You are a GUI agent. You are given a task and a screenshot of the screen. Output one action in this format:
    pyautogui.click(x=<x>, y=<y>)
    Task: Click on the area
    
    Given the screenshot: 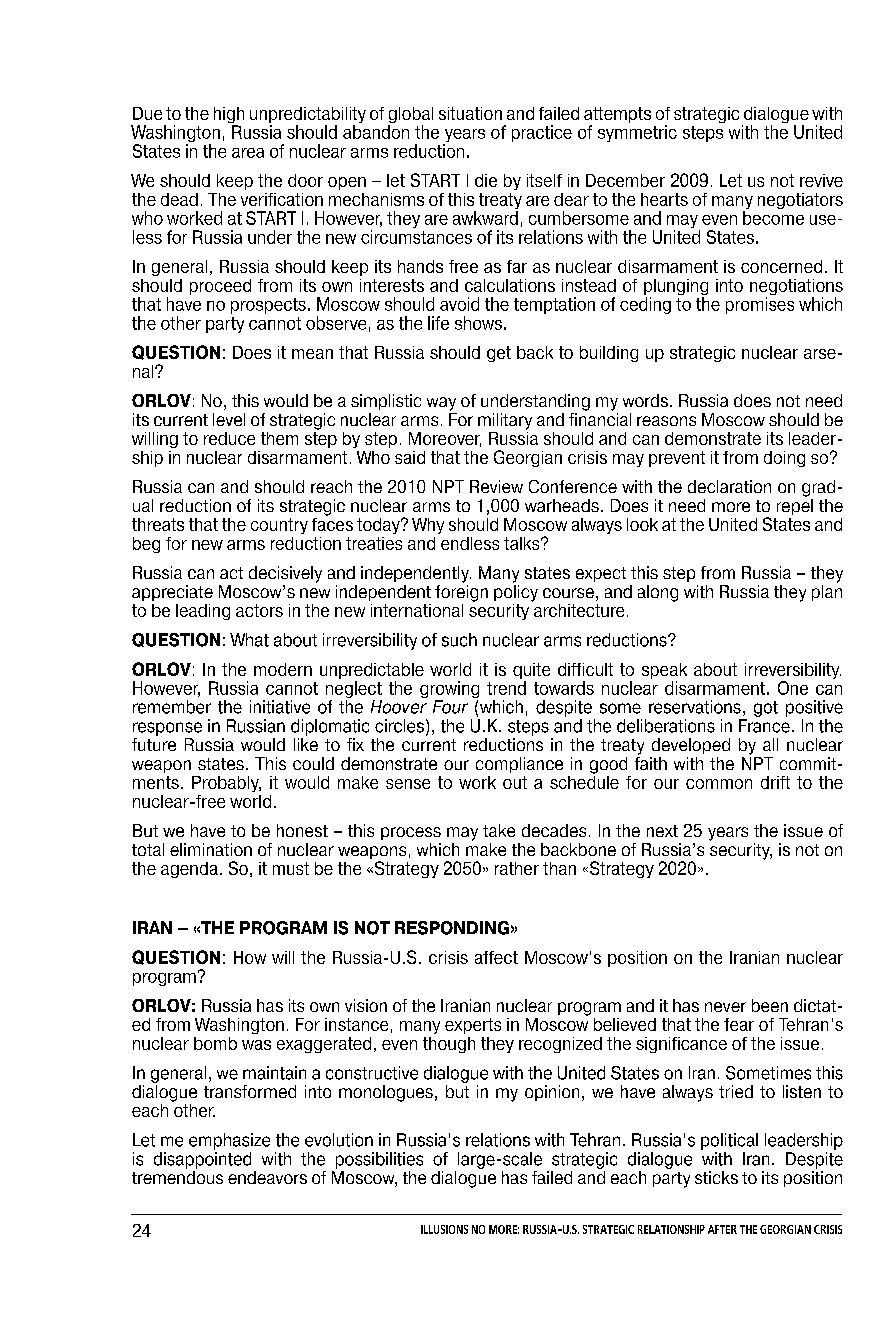 What is the action you would take?
    pyautogui.click(x=248, y=153)
